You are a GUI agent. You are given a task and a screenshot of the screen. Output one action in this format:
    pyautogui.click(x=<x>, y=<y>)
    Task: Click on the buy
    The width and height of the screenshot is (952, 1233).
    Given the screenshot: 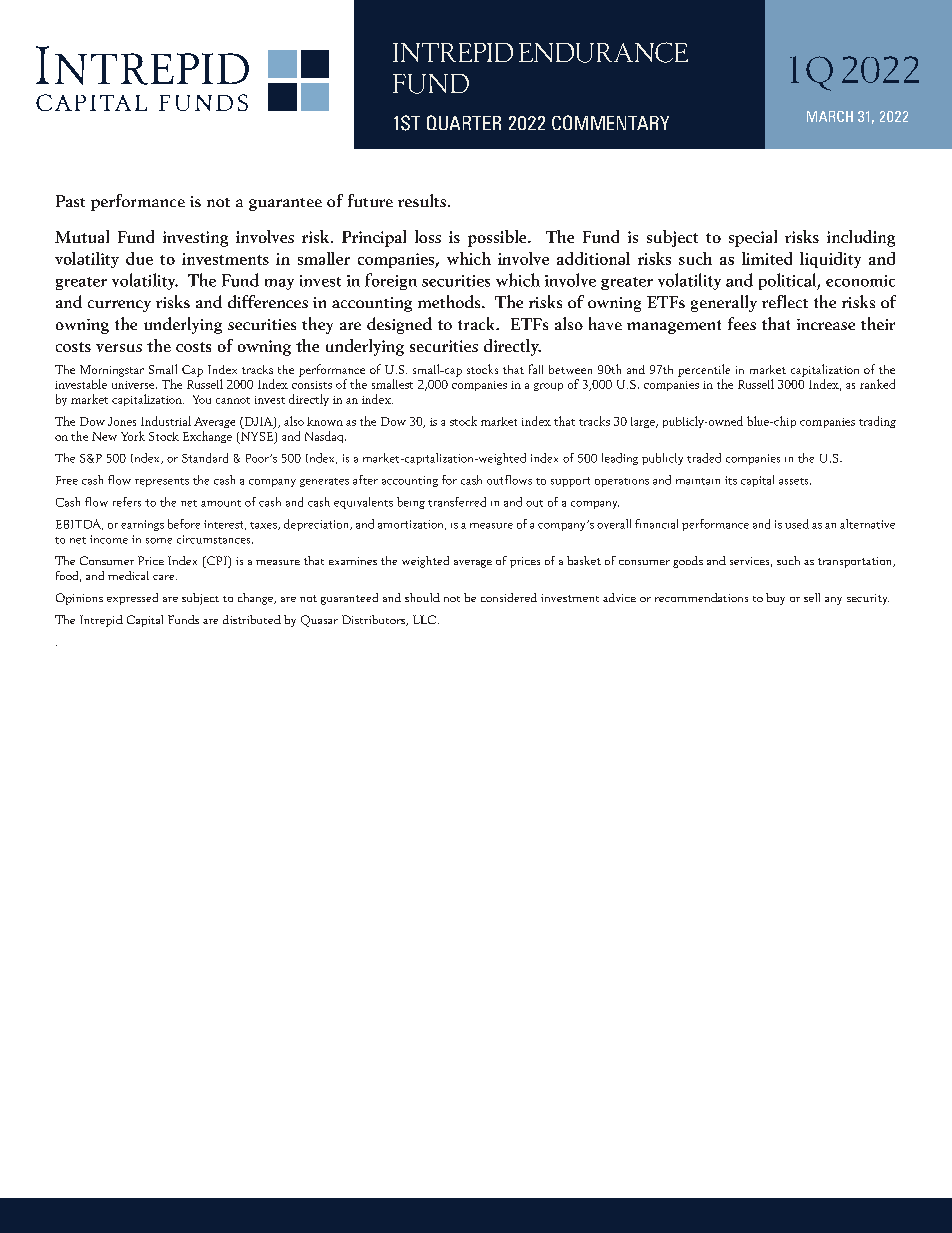 What is the action you would take?
    pyautogui.click(x=775, y=599)
